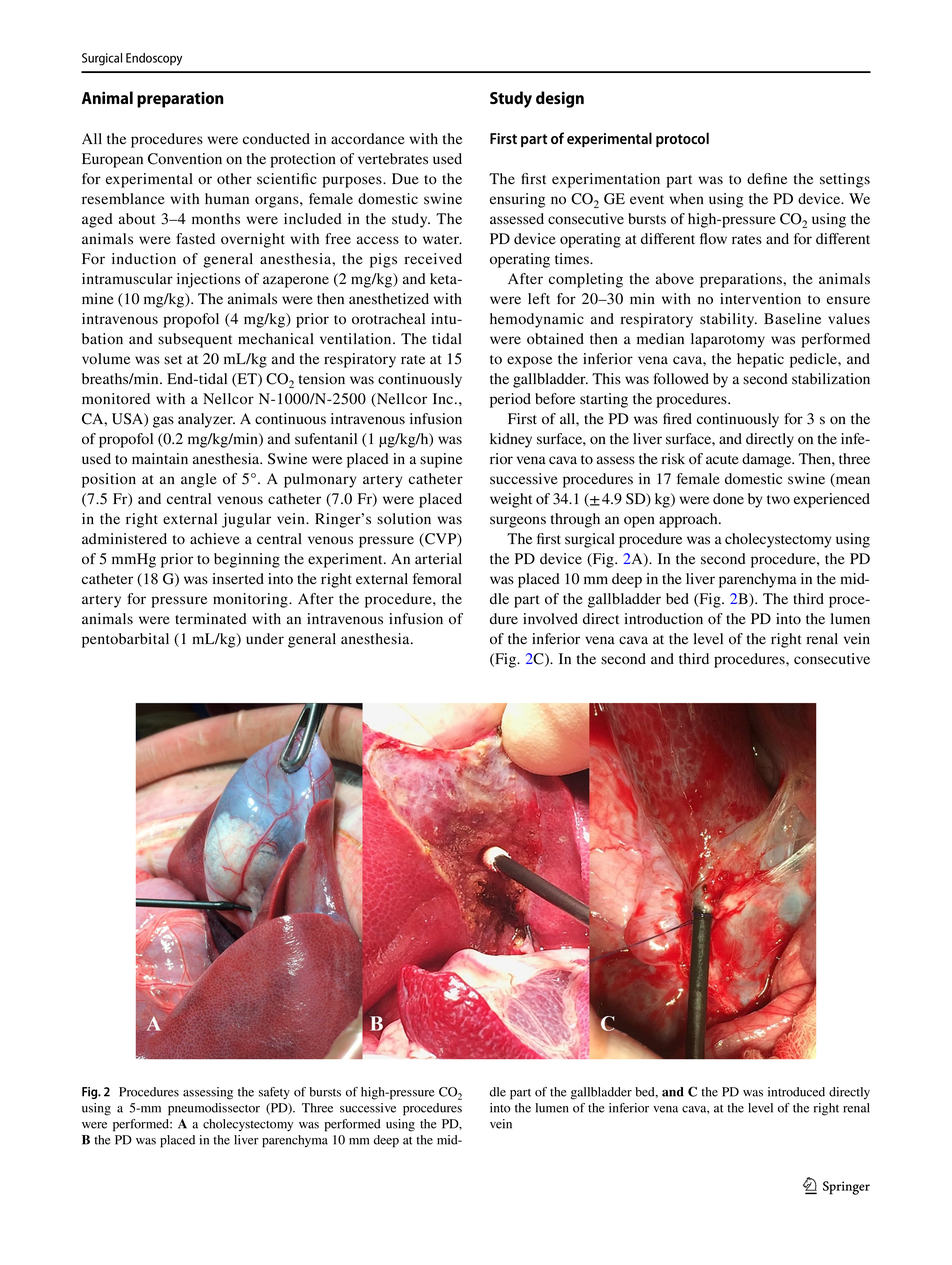 Image resolution: width=952 pixels, height=1265 pixels. What do you see at coordinates (154, 59) in the screenshot?
I see `Endoscopy` at bounding box center [154, 59].
